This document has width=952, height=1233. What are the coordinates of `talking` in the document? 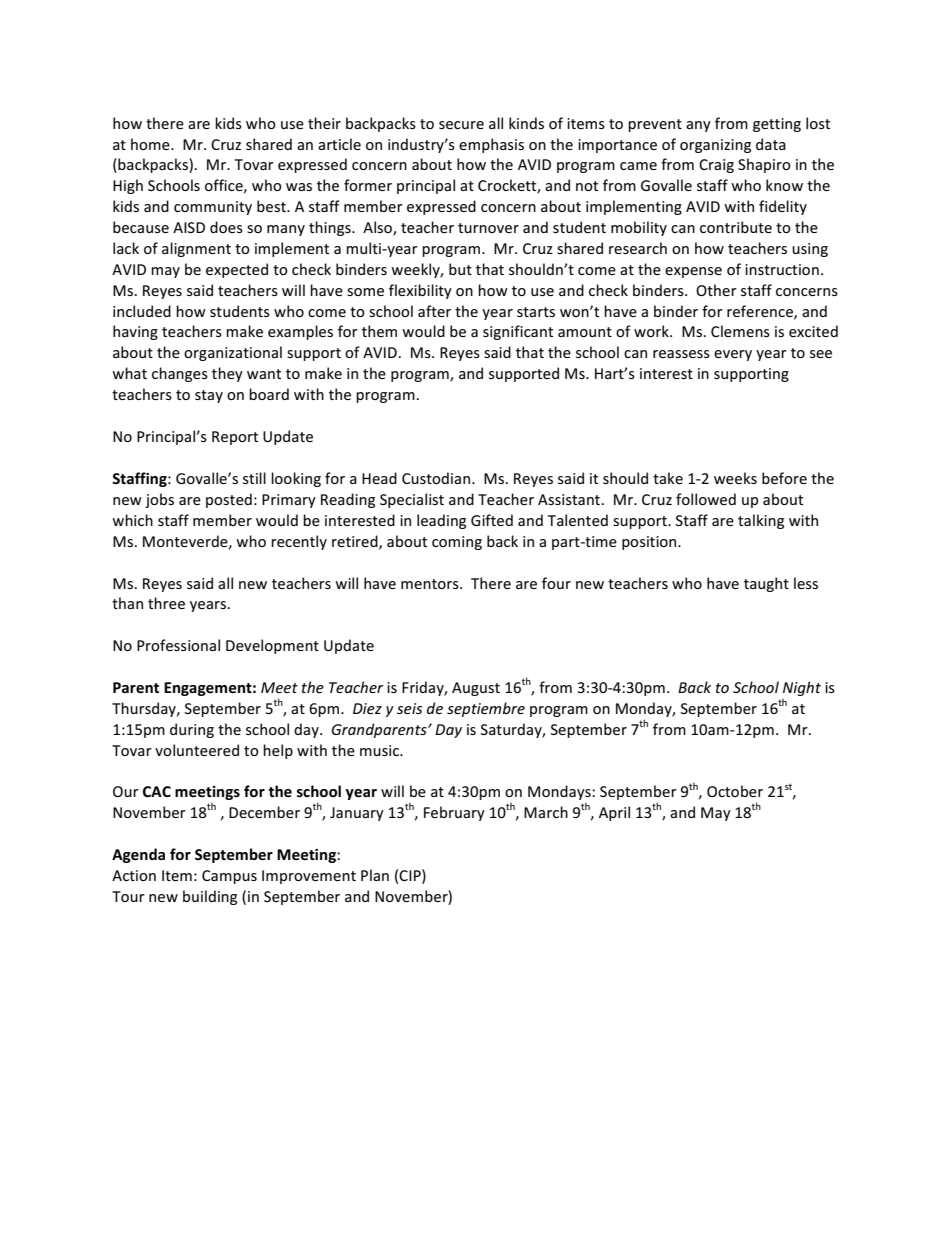 It's located at (761, 521).
